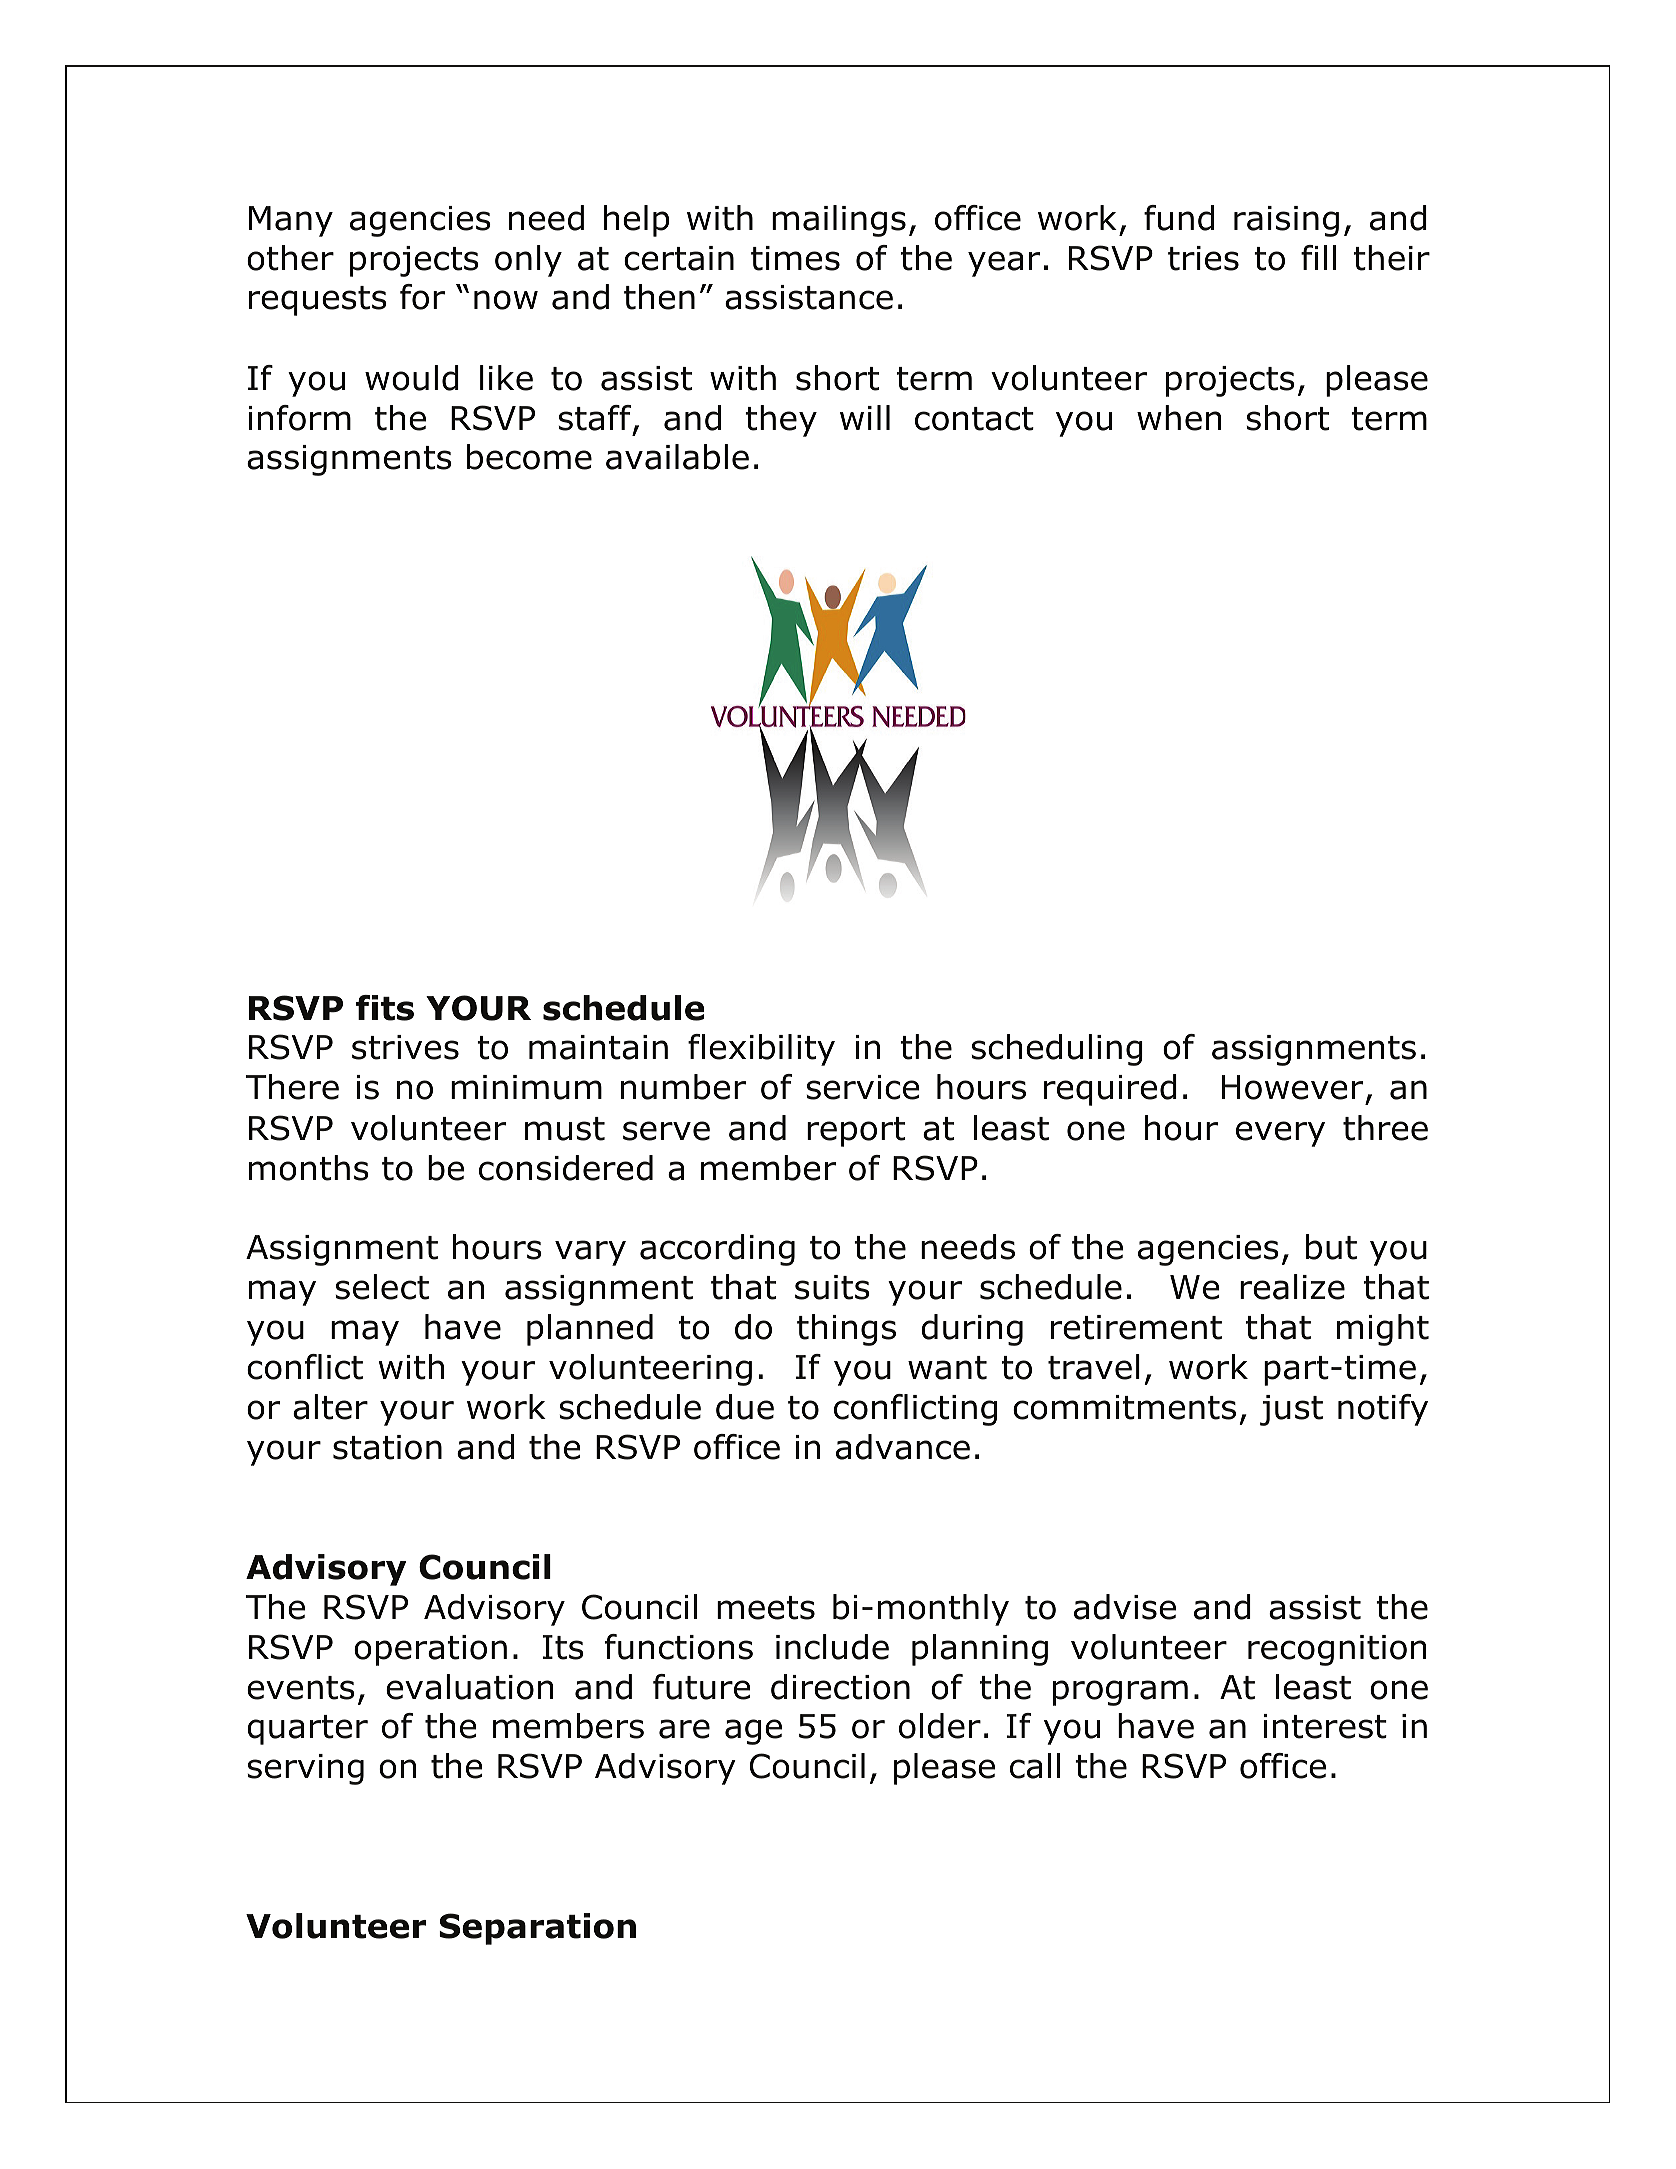  Describe the element at coordinates (506, 300) in the page. I see `now` at that location.
